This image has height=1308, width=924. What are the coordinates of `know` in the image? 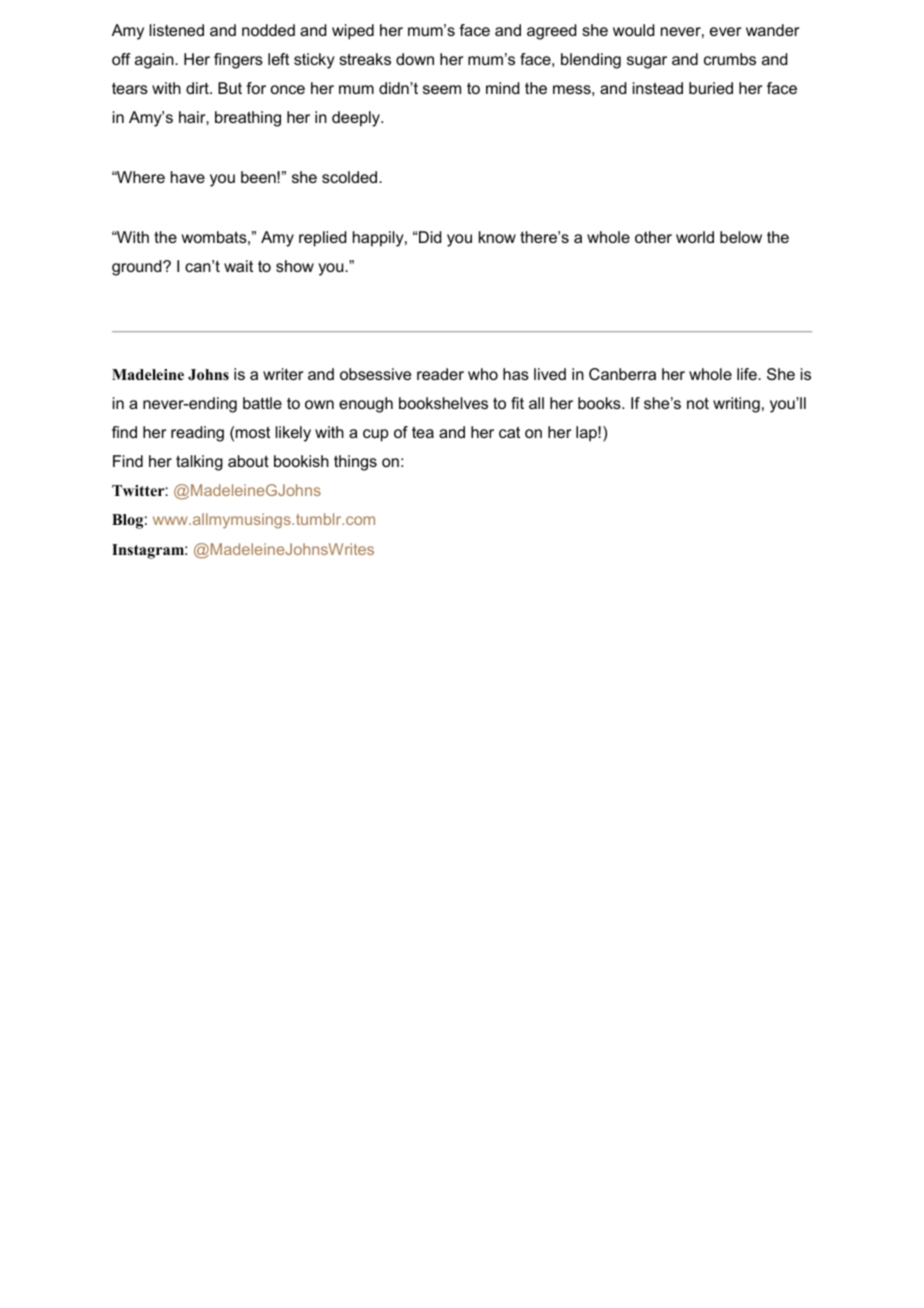 It's located at (497, 237).
